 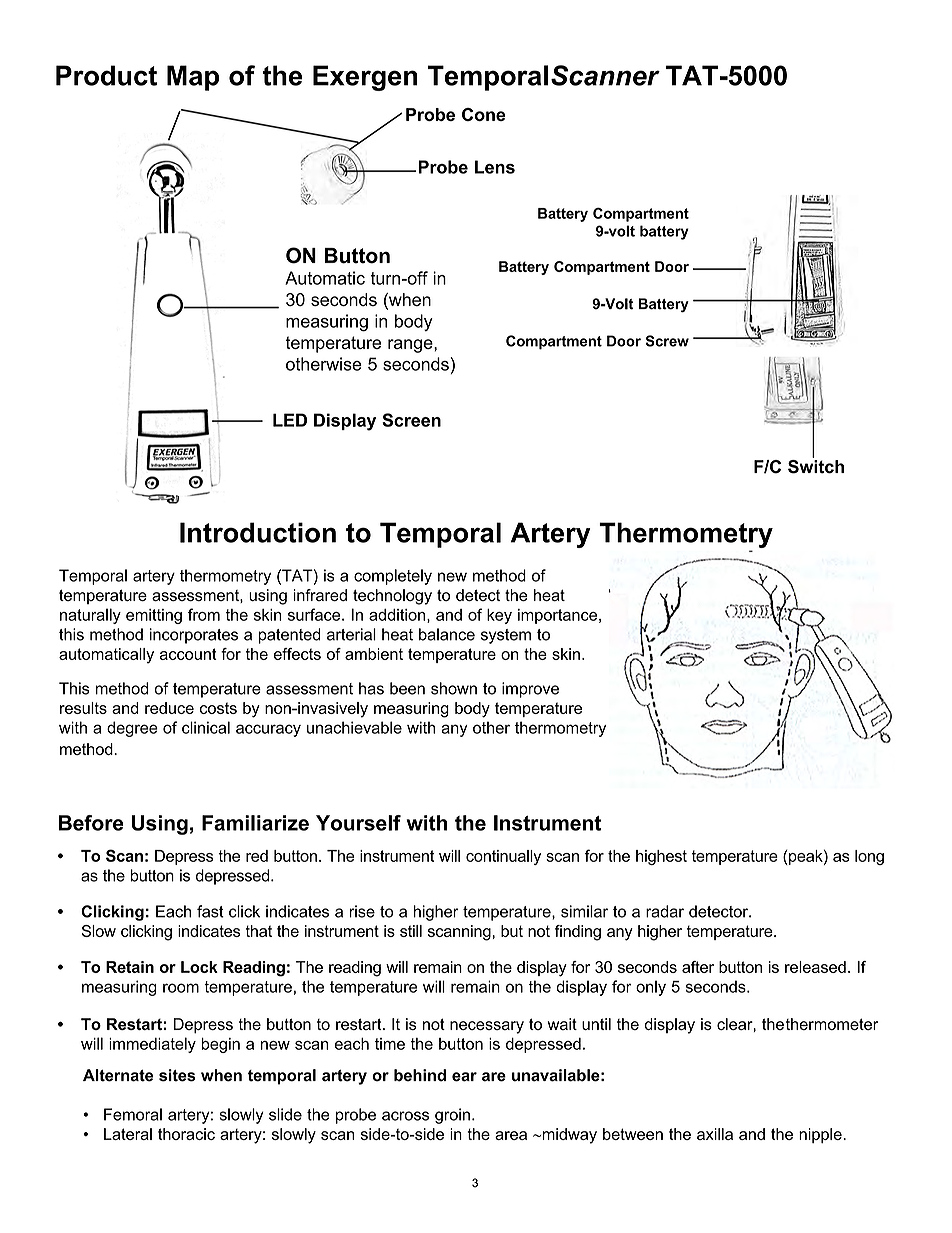 What do you see at coordinates (452, 1116) in the screenshot?
I see `groin` at bounding box center [452, 1116].
